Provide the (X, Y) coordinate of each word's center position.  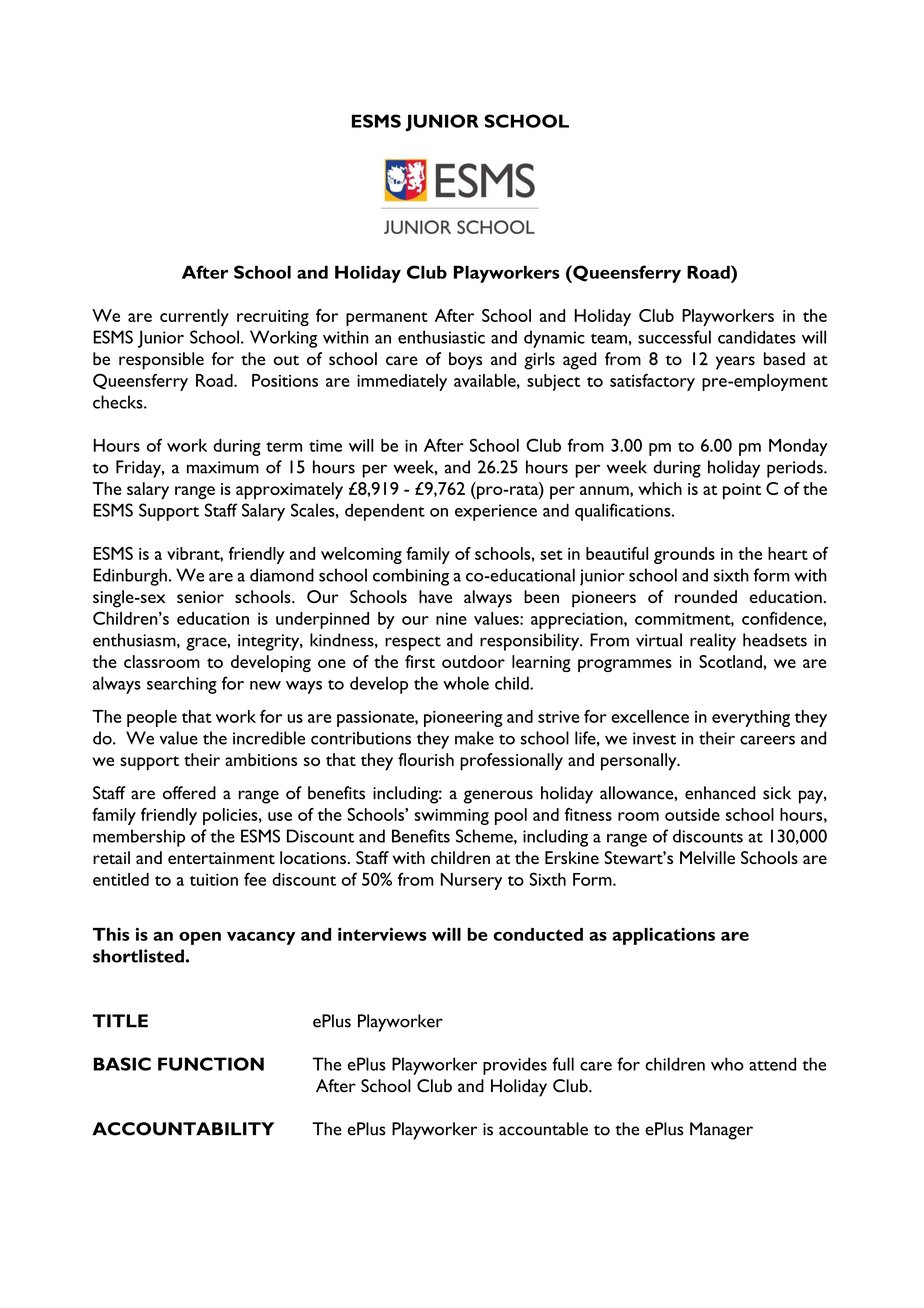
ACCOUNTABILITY (183, 1129)
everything (751, 718)
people (152, 718)
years (735, 363)
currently (194, 317)
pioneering (463, 719)
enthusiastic (441, 337)
